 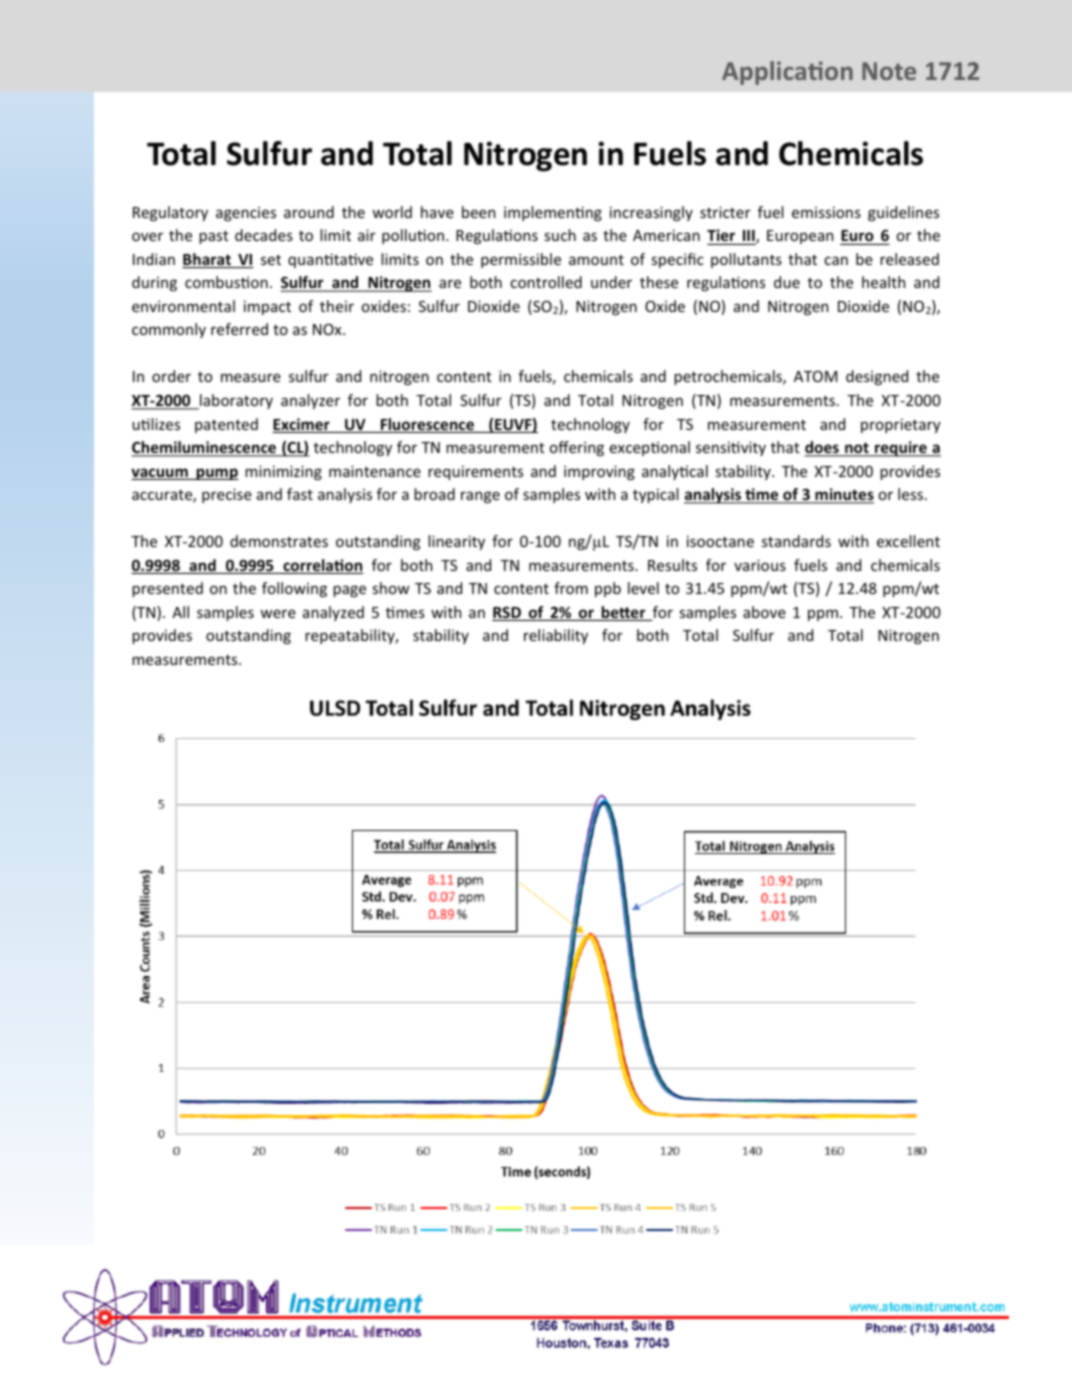 I want to click on reliability, so click(x=556, y=636).
